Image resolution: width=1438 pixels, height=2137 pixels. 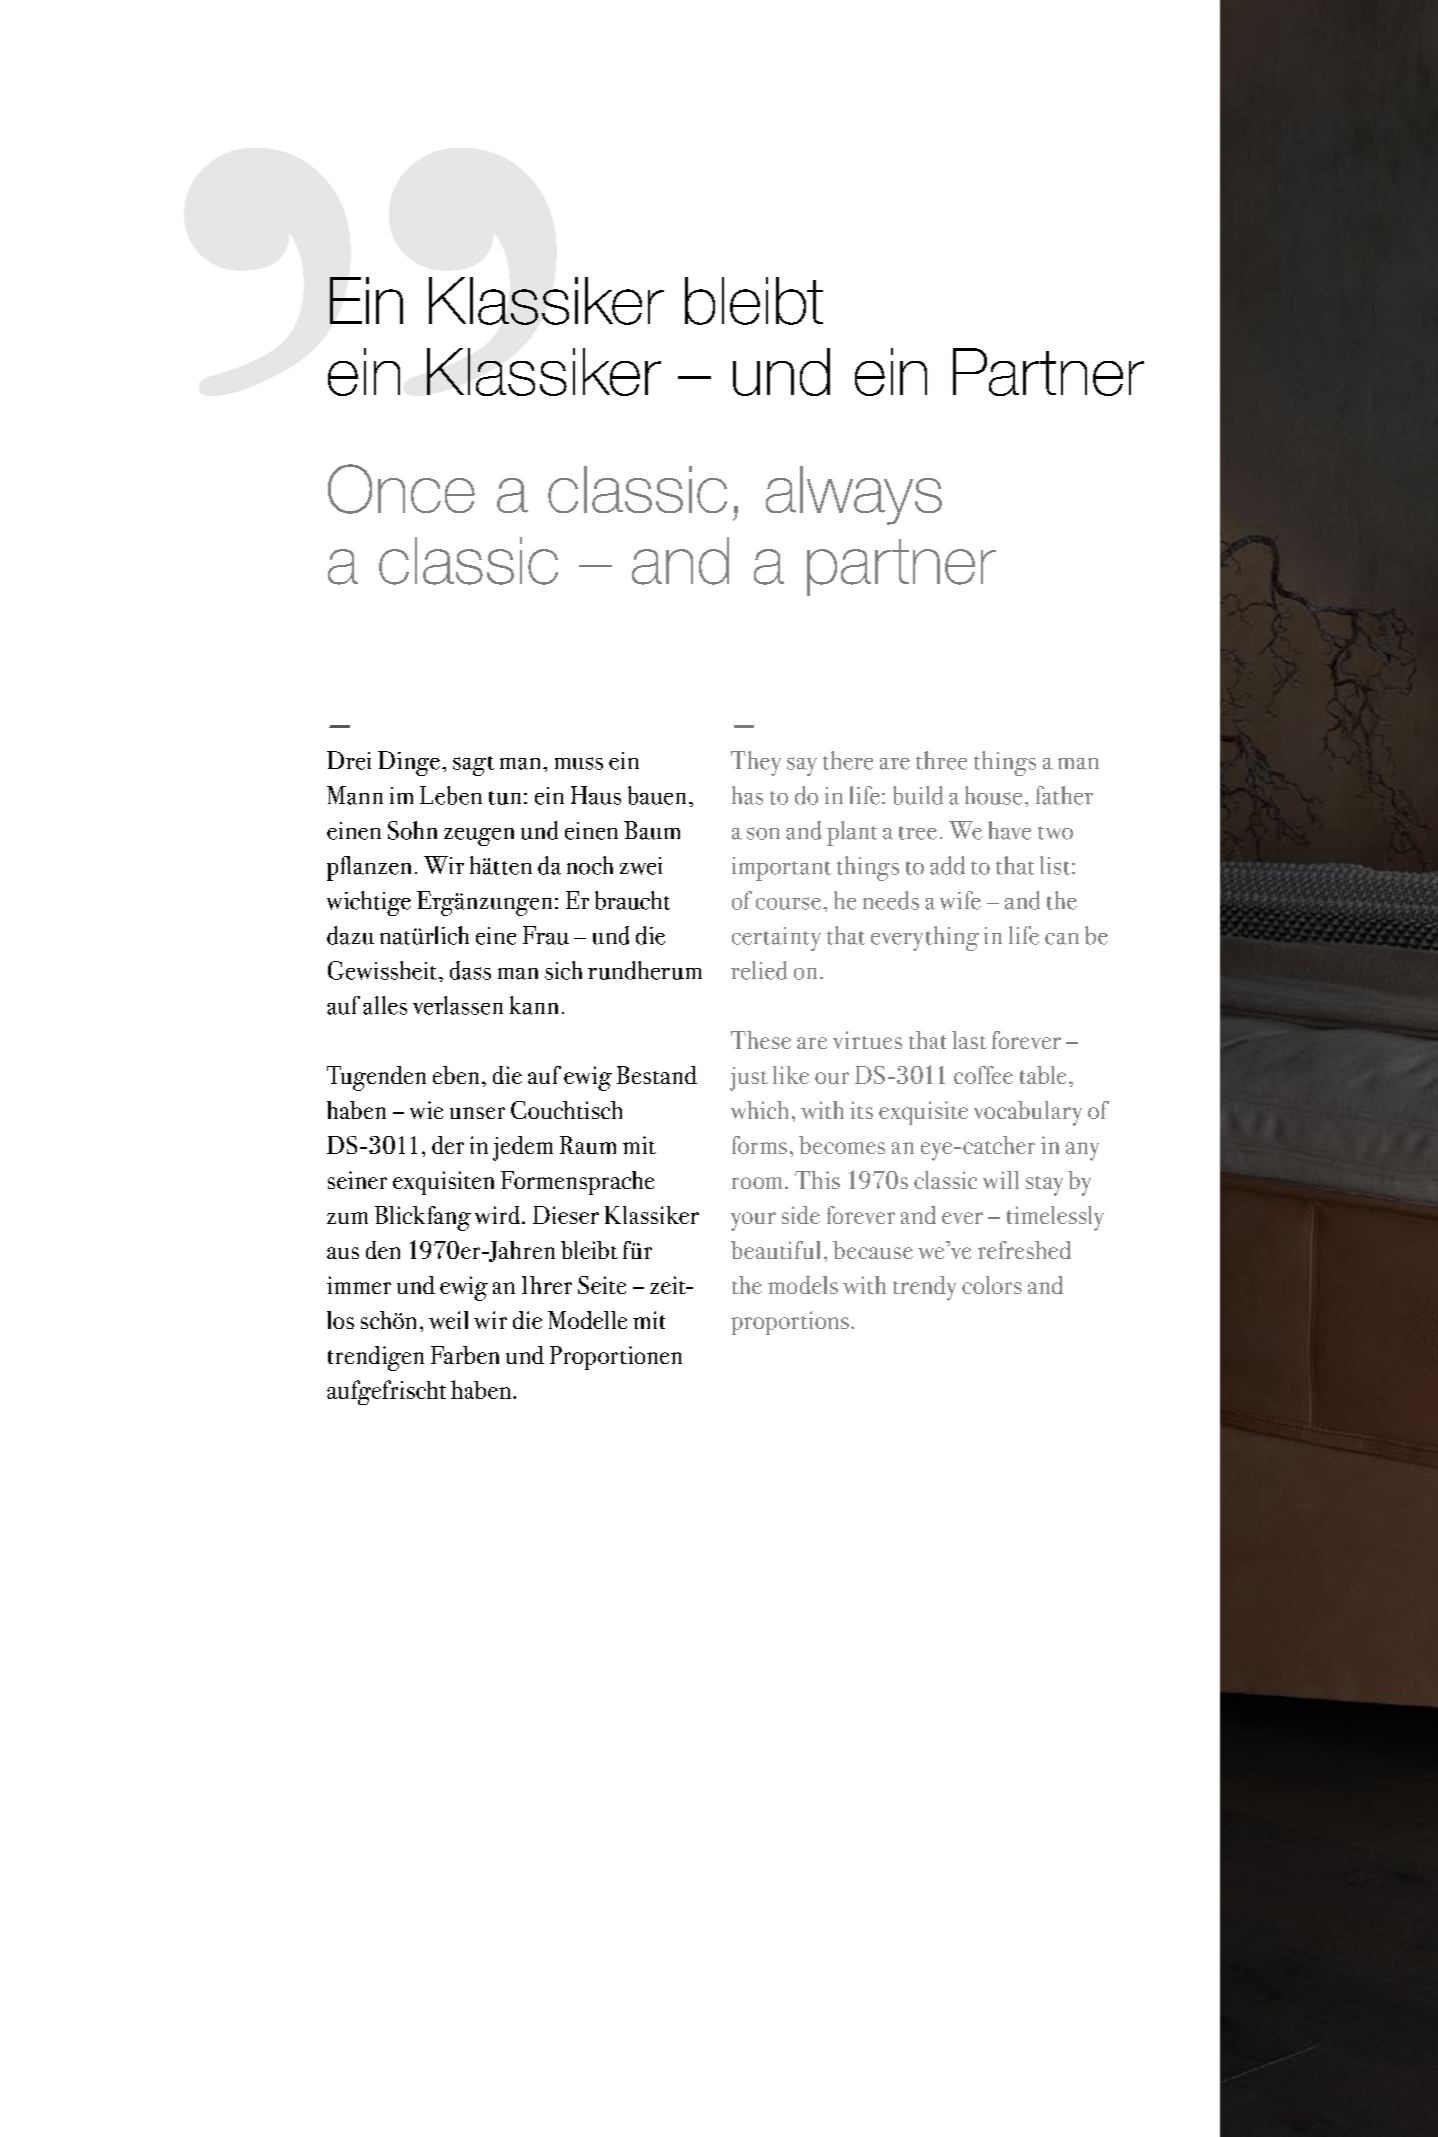 What do you see at coordinates (749, 1079) in the screenshot?
I see `just` at bounding box center [749, 1079].
